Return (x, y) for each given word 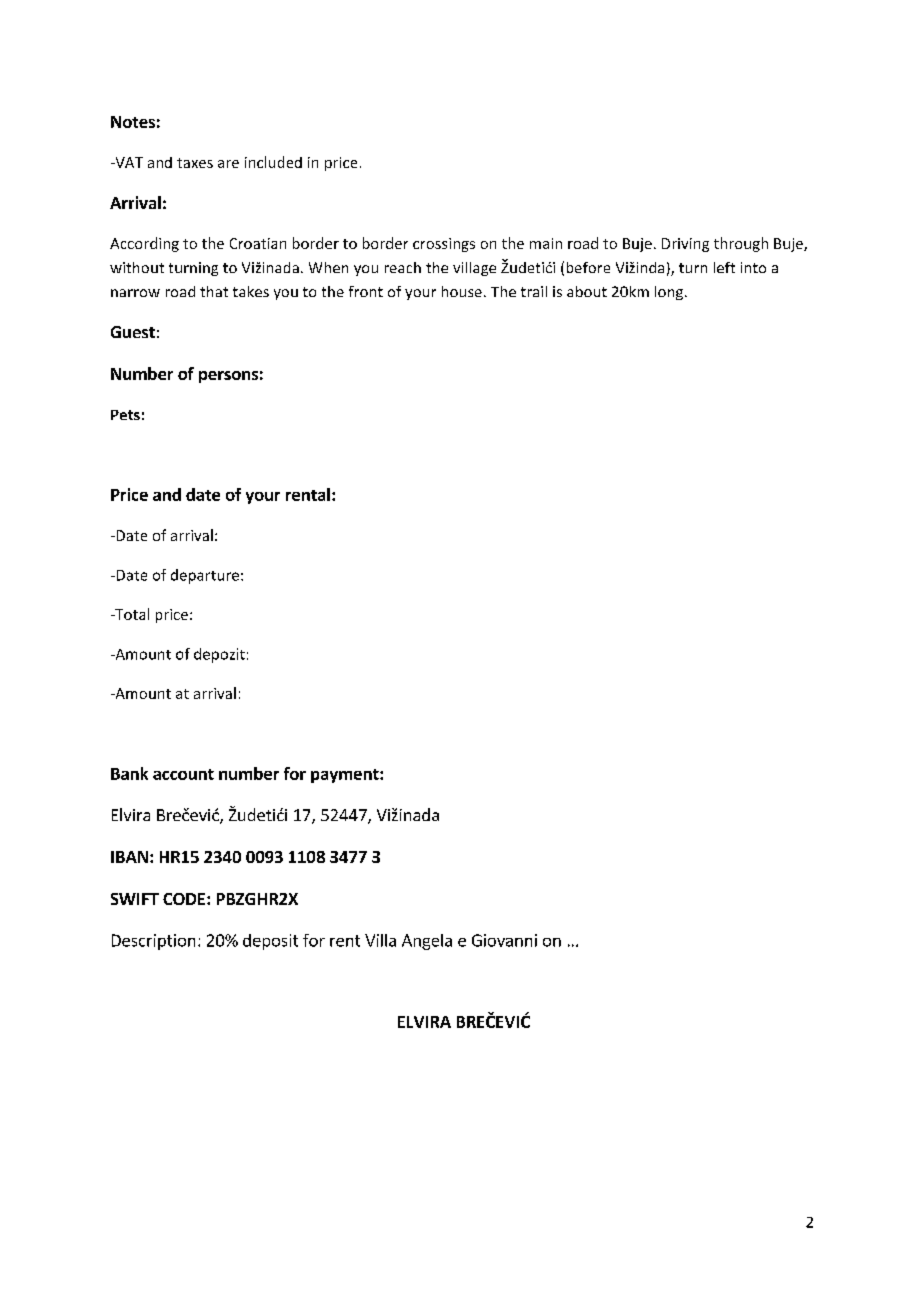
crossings (444, 245)
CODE (185, 899)
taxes (195, 163)
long (670, 293)
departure (205, 576)
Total (131, 614)
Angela (427, 942)
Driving (685, 245)
